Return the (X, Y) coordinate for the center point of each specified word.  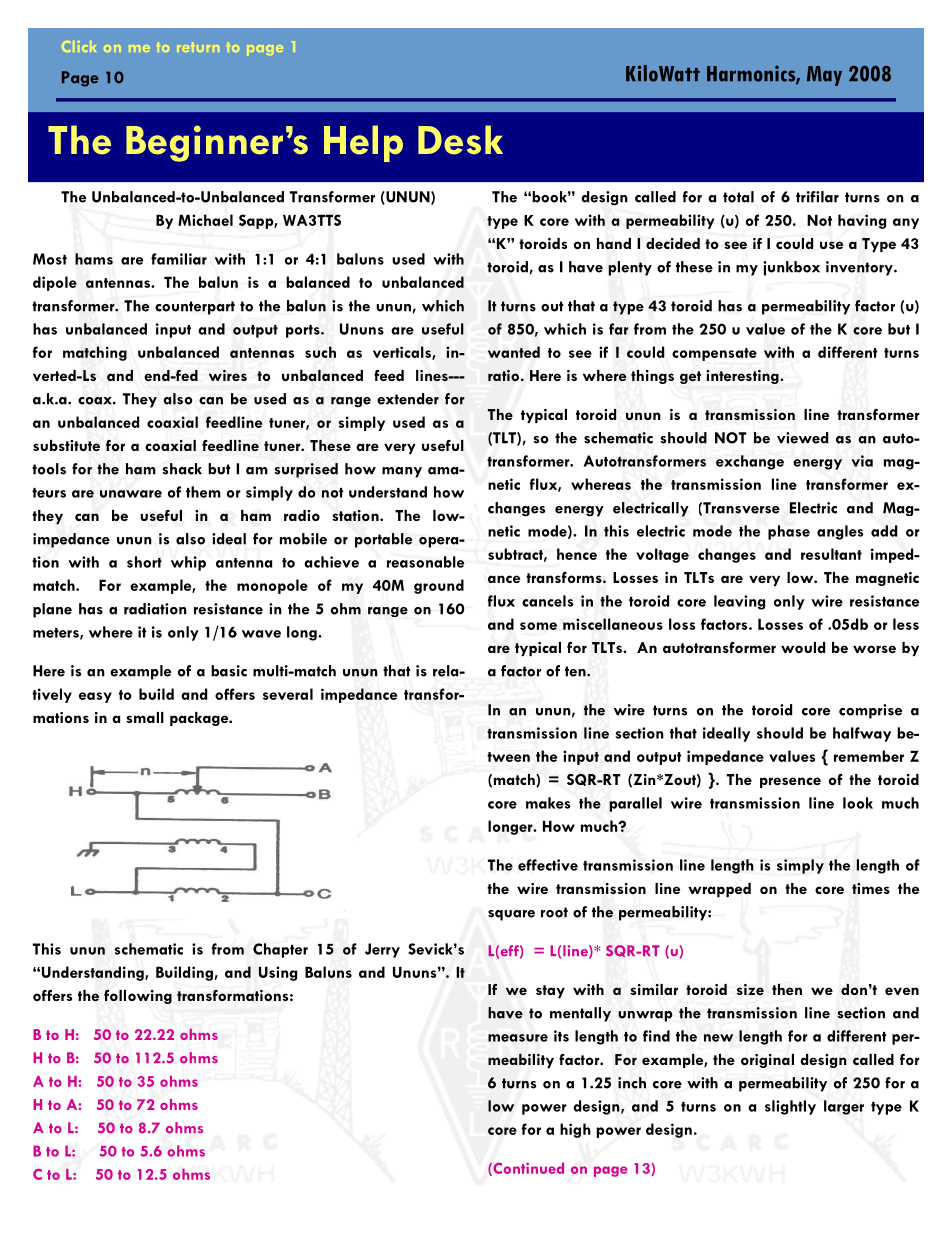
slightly (790, 1107)
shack (182, 469)
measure (518, 1038)
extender (408, 399)
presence (790, 782)
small (145, 717)
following (138, 997)
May (824, 76)
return (198, 47)
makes (548, 803)
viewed (802, 438)
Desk (460, 140)
